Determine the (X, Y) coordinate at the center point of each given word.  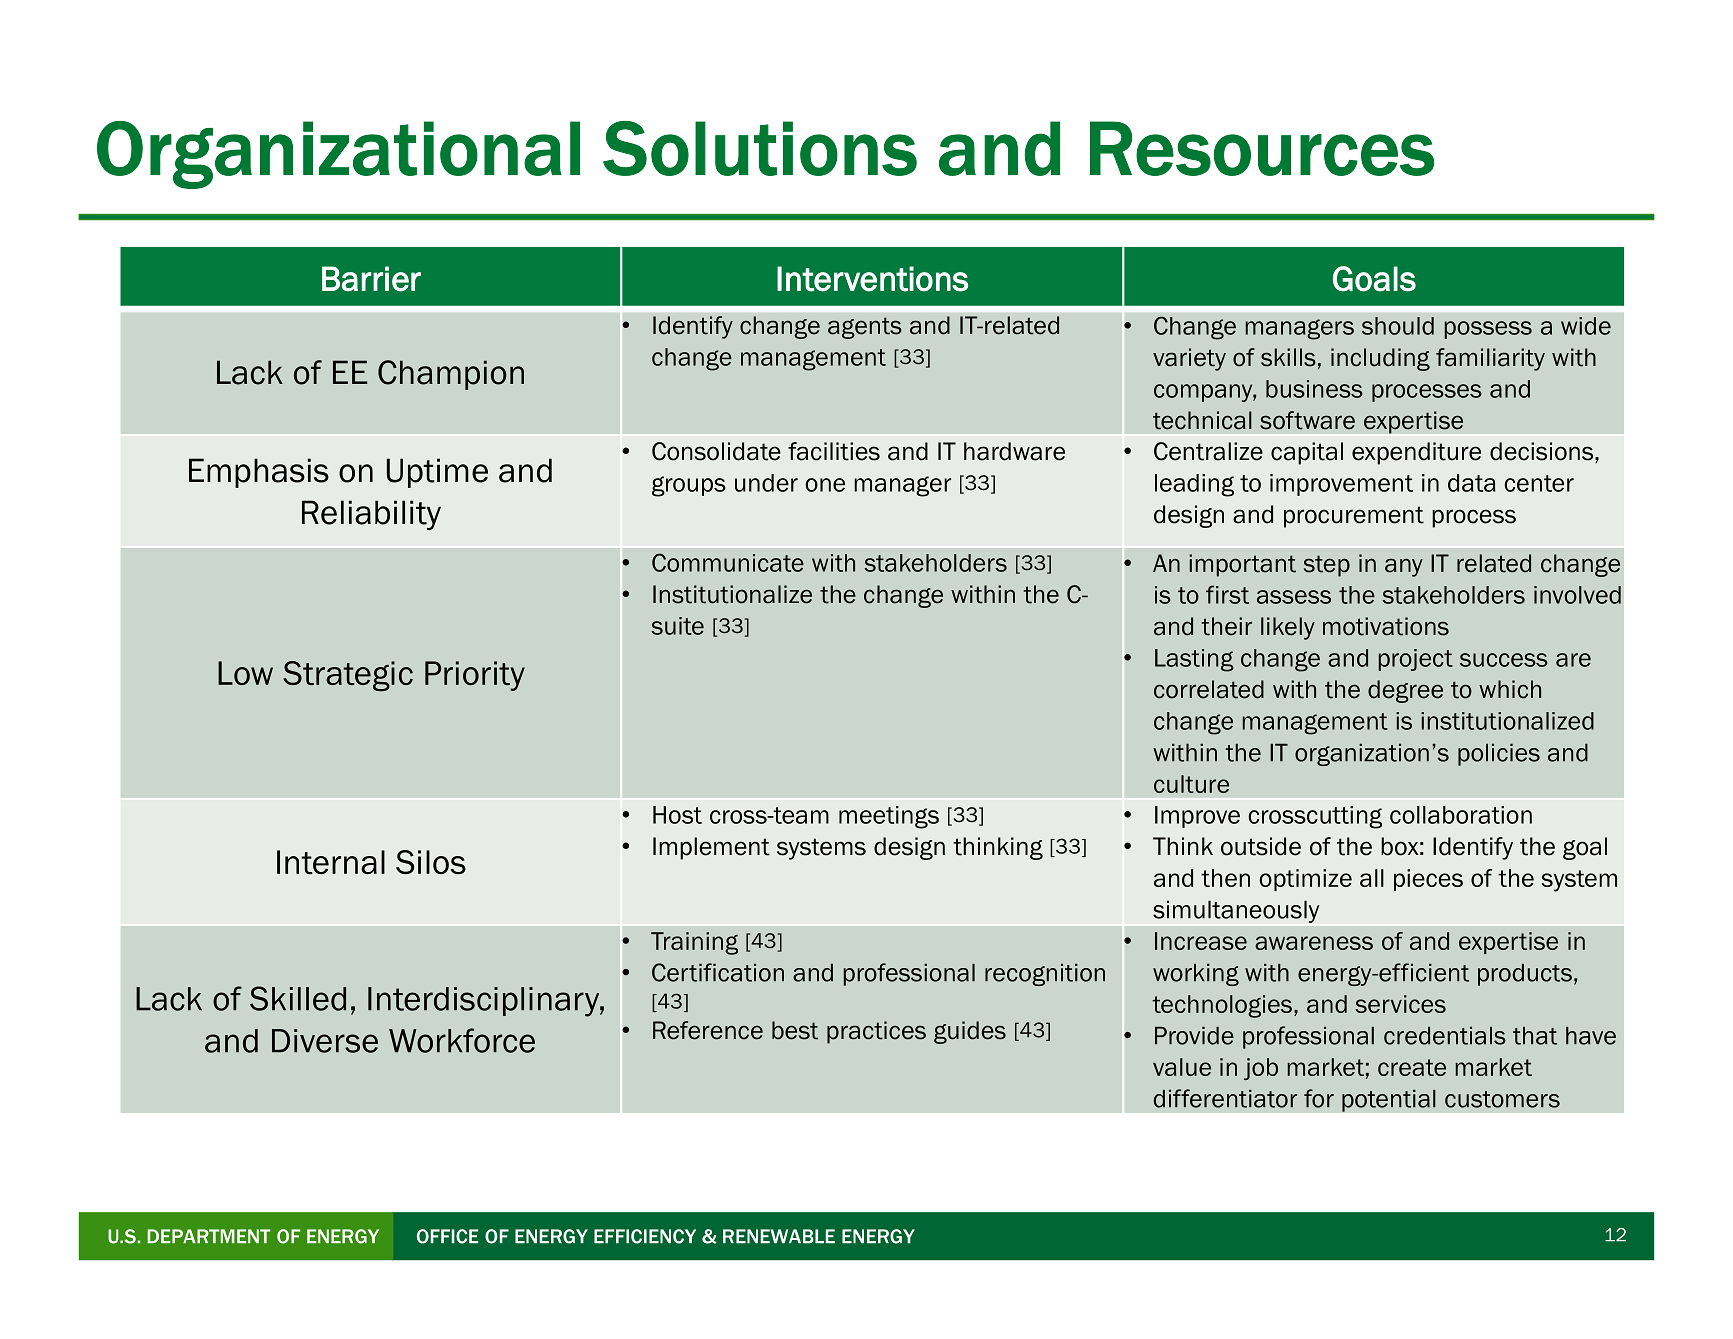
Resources (1262, 148)
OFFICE (448, 1236)
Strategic (348, 676)
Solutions (760, 148)
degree (1405, 691)
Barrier (371, 279)
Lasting (1194, 660)
